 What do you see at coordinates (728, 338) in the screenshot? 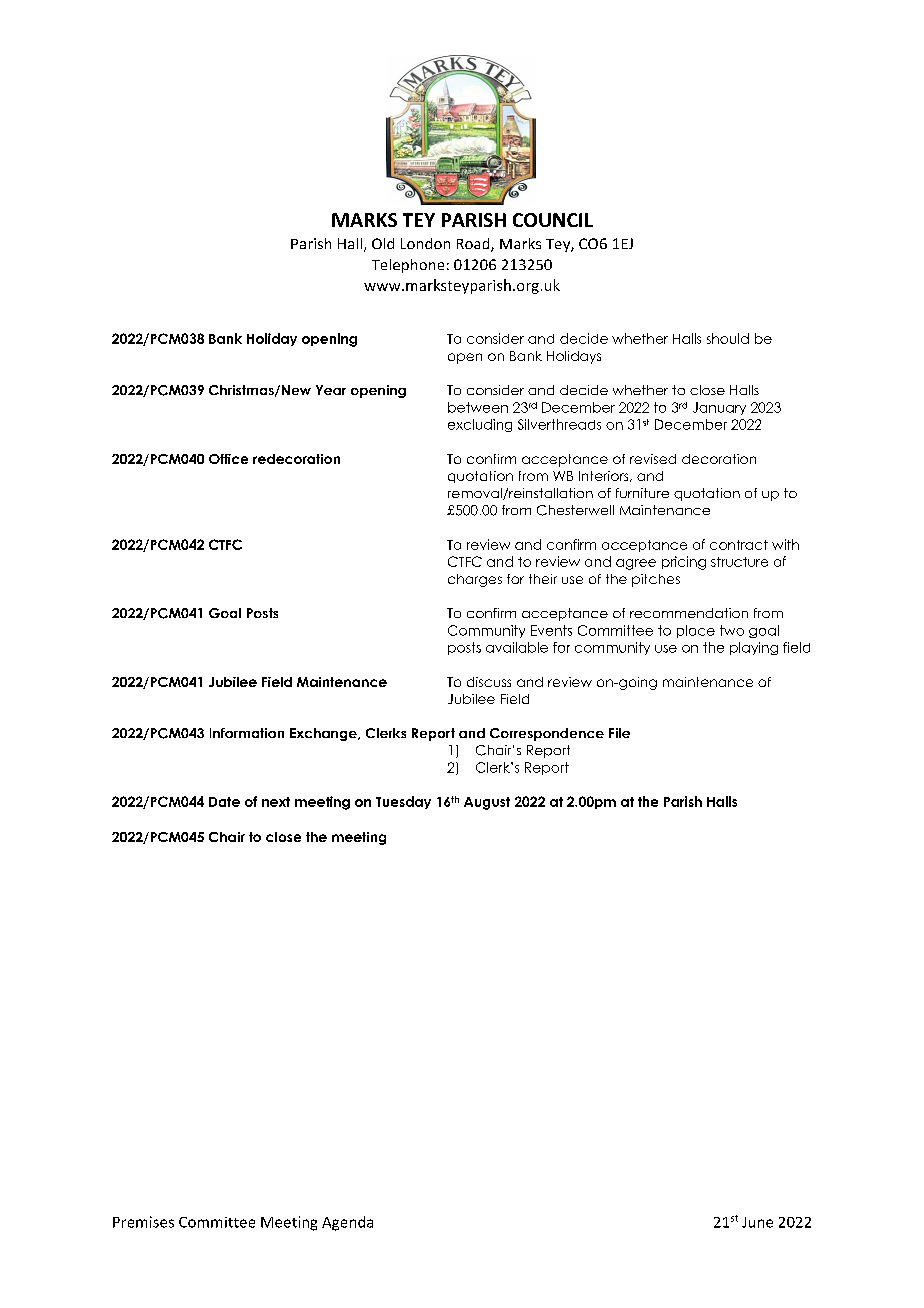
I see `should` at bounding box center [728, 338].
